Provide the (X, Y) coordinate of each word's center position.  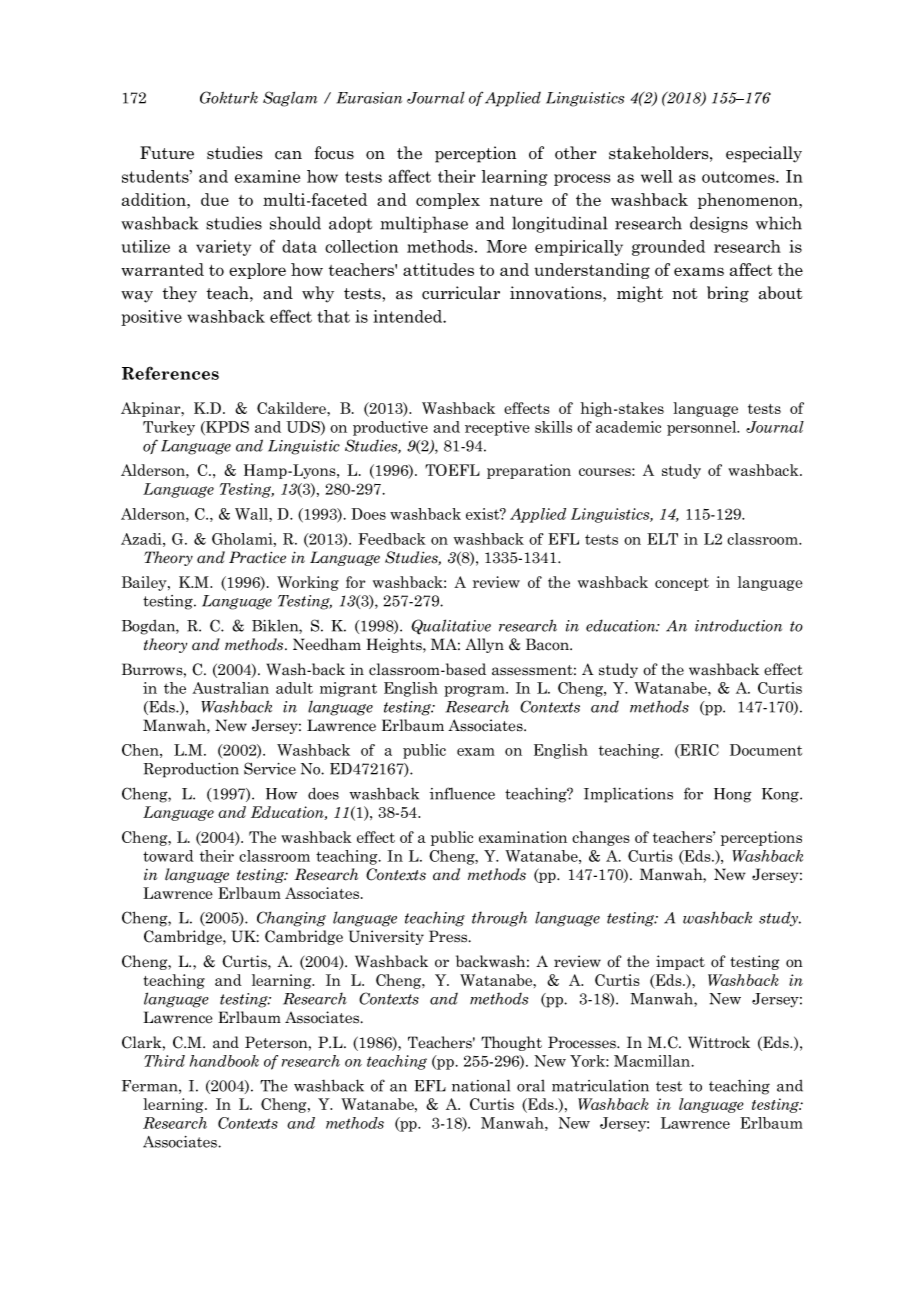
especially (764, 154)
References (170, 373)
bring (728, 294)
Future (167, 153)
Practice (257, 557)
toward (168, 856)
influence (462, 793)
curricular (461, 293)
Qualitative (451, 627)
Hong (733, 795)
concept (682, 584)
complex (448, 201)
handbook (224, 1061)
